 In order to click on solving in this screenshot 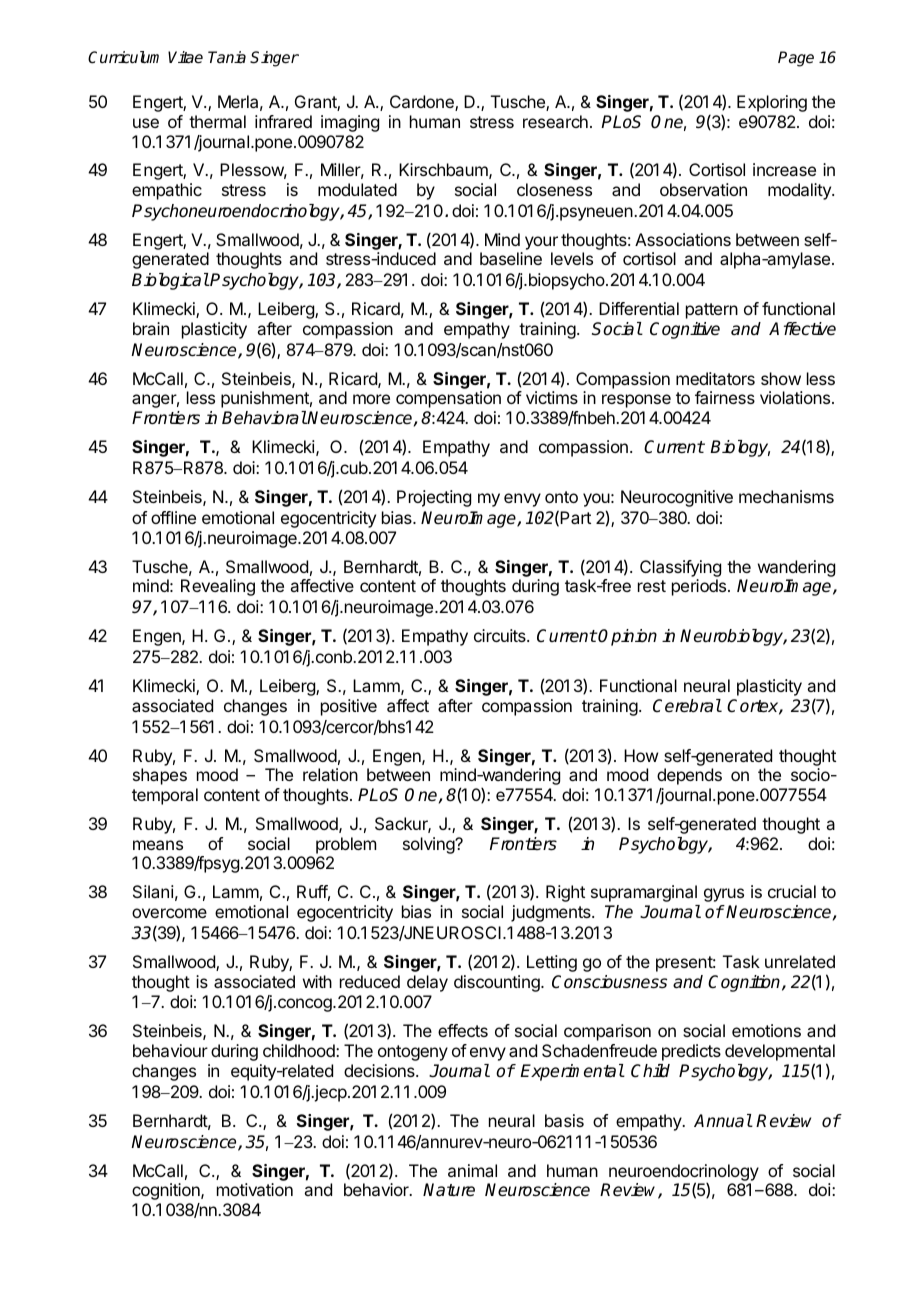, I will do `click(429, 845)`.
